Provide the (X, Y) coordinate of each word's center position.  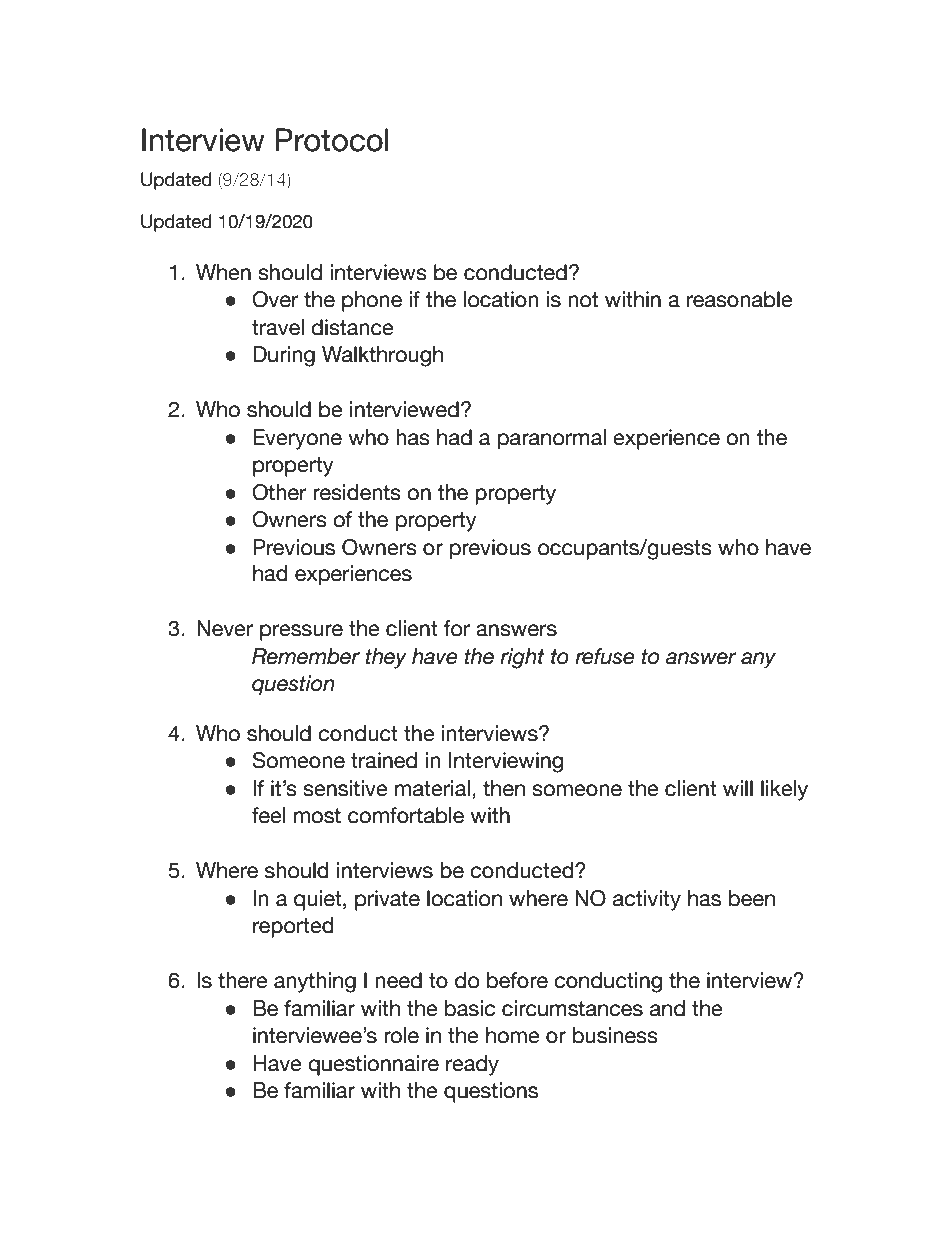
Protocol (332, 140)
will (738, 788)
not (583, 300)
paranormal (552, 439)
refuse (605, 656)
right (522, 658)
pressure (301, 632)
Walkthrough (382, 356)
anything (315, 982)
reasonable (740, 299)
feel (268, 815)
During (284, 356)
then (504, 788)
